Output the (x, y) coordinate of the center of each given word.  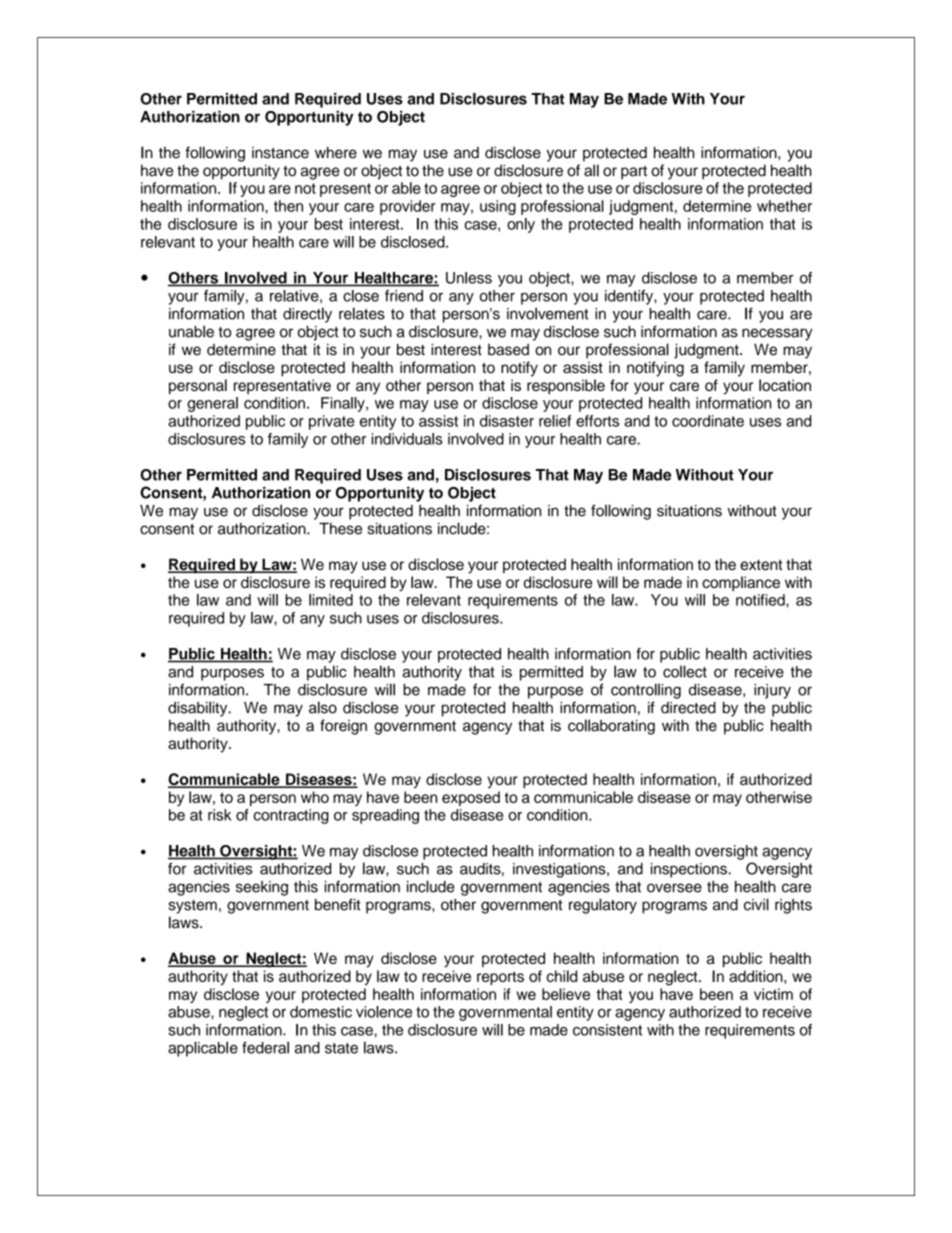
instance (280, 153)
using (498, 207)
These (340, 529)
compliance (741, 583)
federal (265, 1047)
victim (773, 994)
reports (500, 978)
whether (784, 206)
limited (331, 600)
